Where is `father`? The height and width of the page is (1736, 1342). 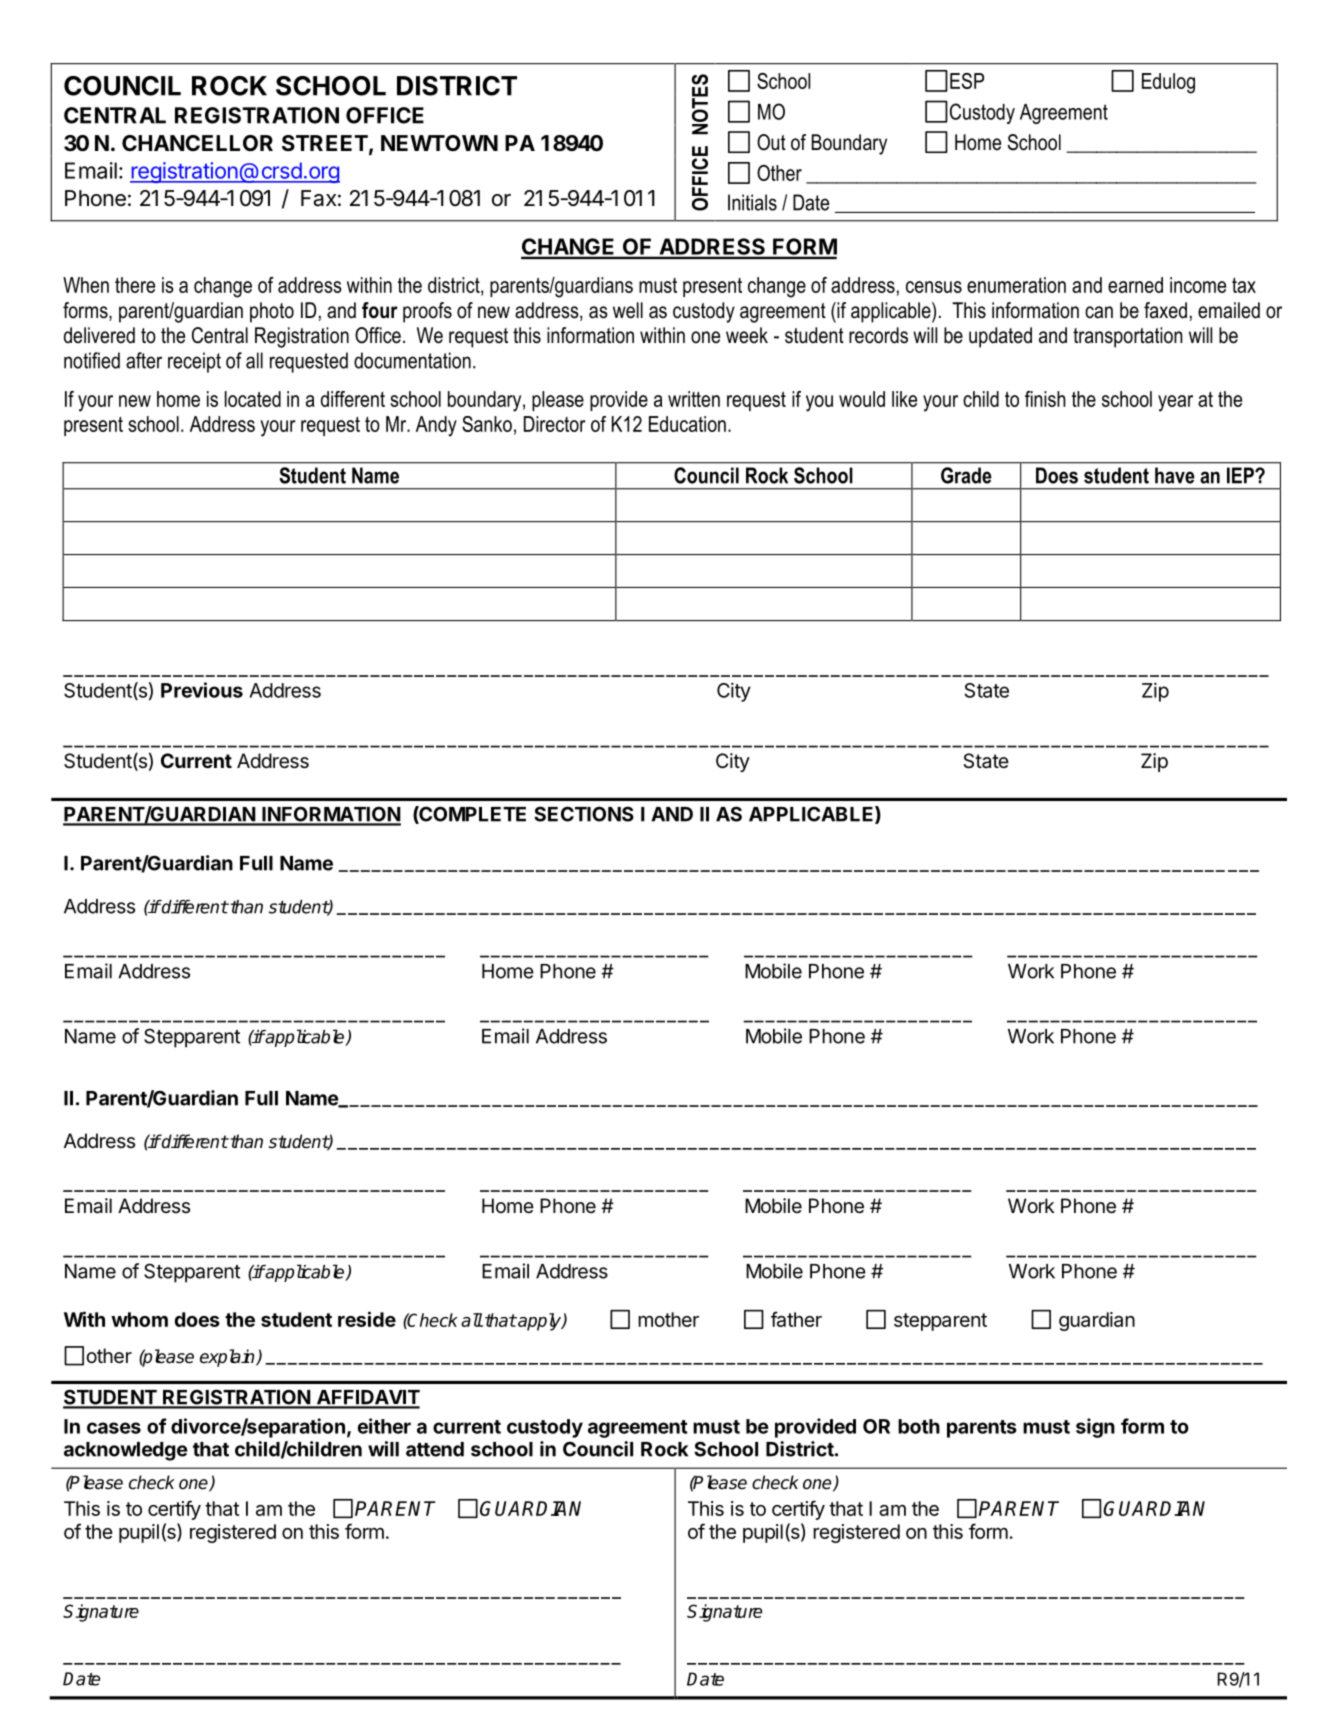 father is located at coordinates (796, 1319).
